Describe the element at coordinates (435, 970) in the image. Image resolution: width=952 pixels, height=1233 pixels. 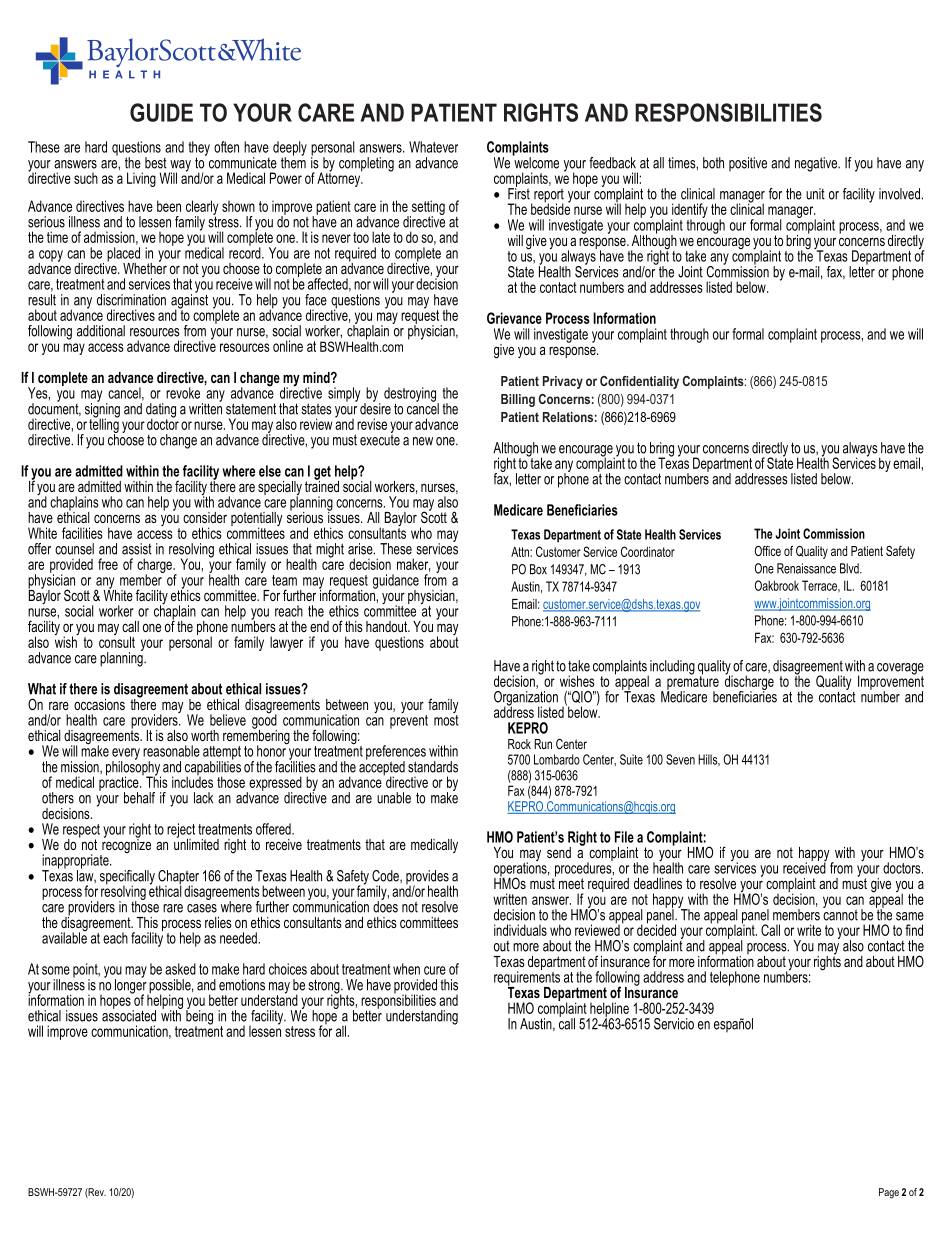
I see `cure` at that location.
